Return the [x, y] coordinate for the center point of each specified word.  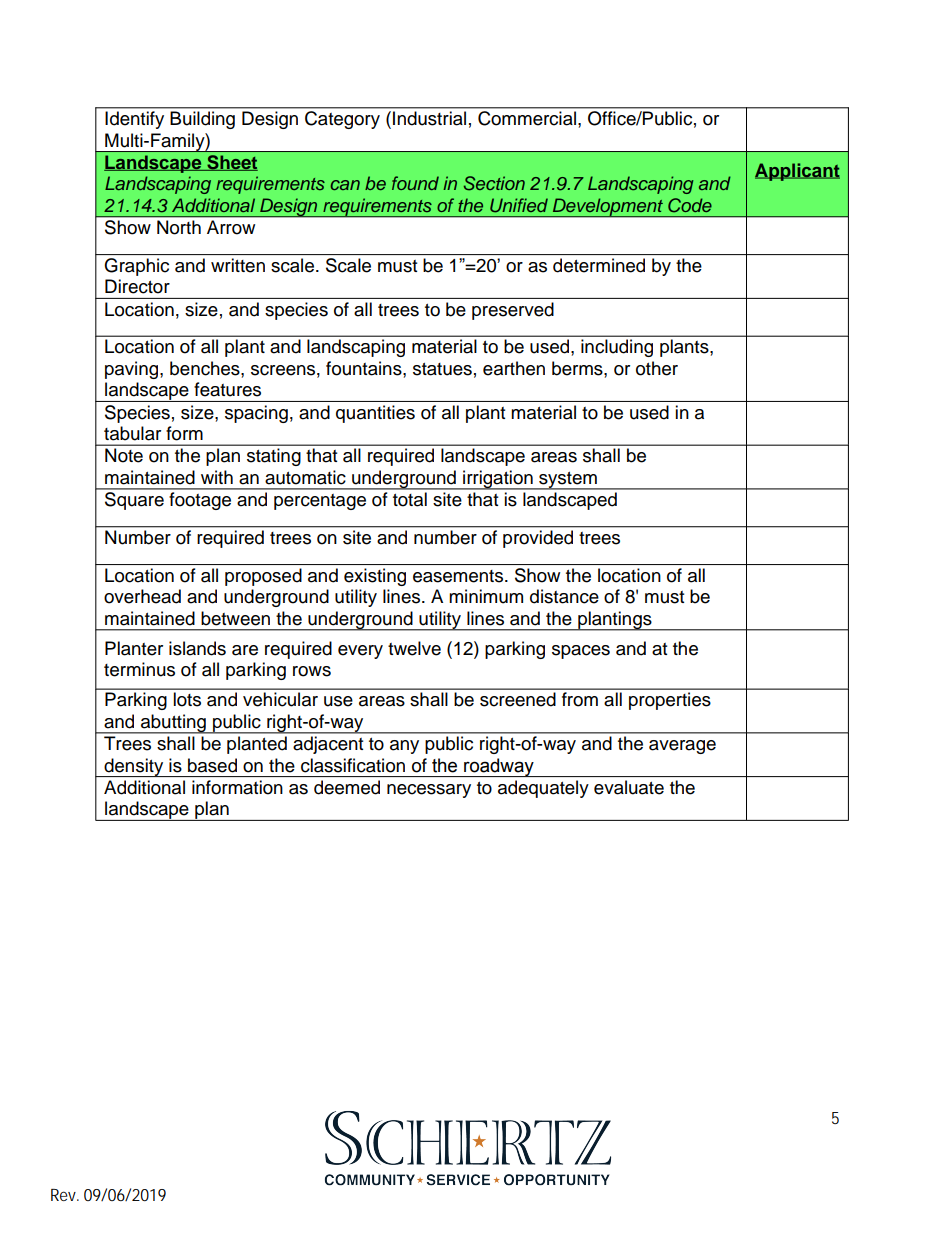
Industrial [429, 118]
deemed [347, 787]
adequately [543, 789]
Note [124, 455]
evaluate [629, 787]
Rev [65, 1195]
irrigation [498, 480]
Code [690, 205]
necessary [429, 791]
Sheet [231, 163]
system [568, 481]
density [134, 767]
